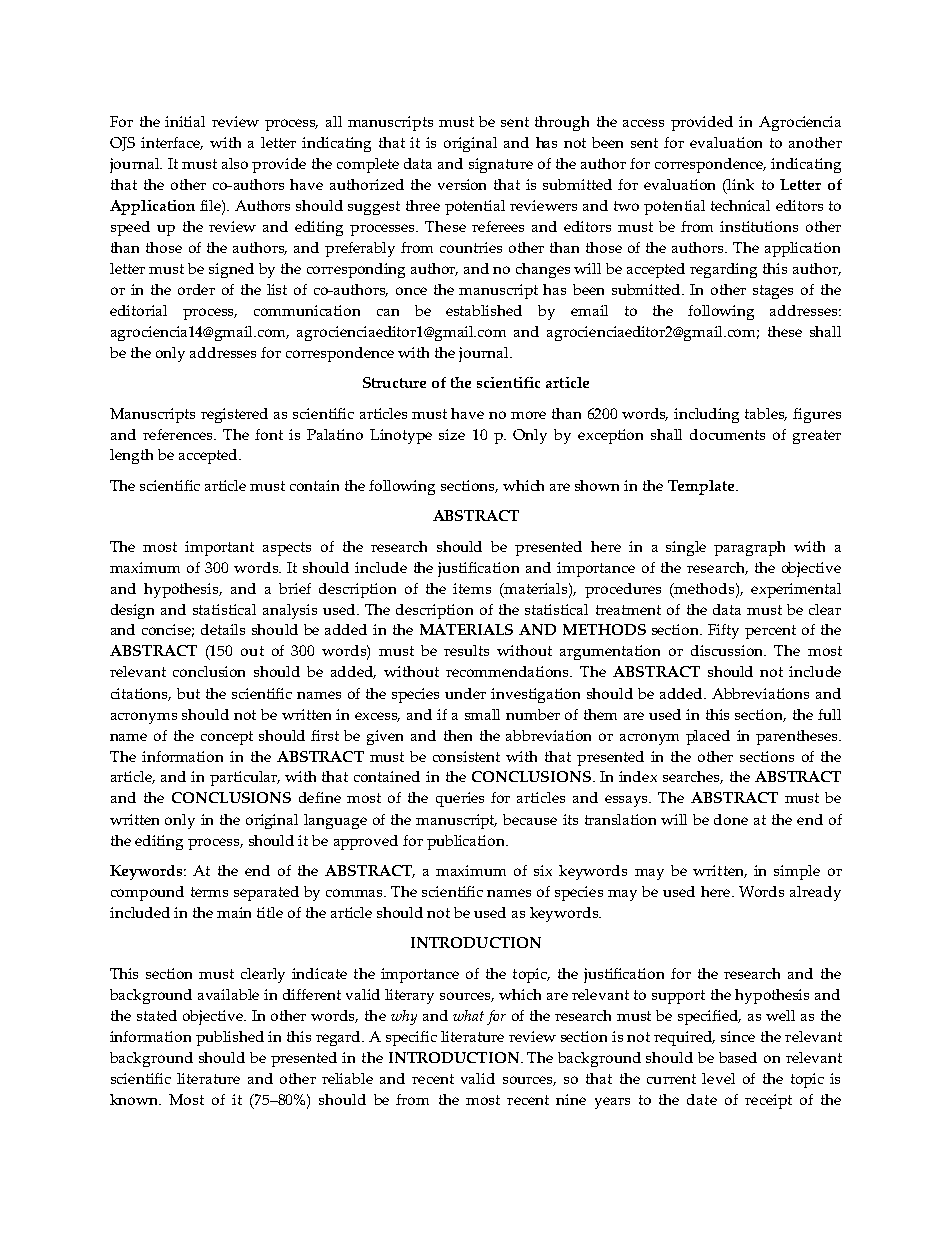  I want to click on Fifty, so click(723, 631).
